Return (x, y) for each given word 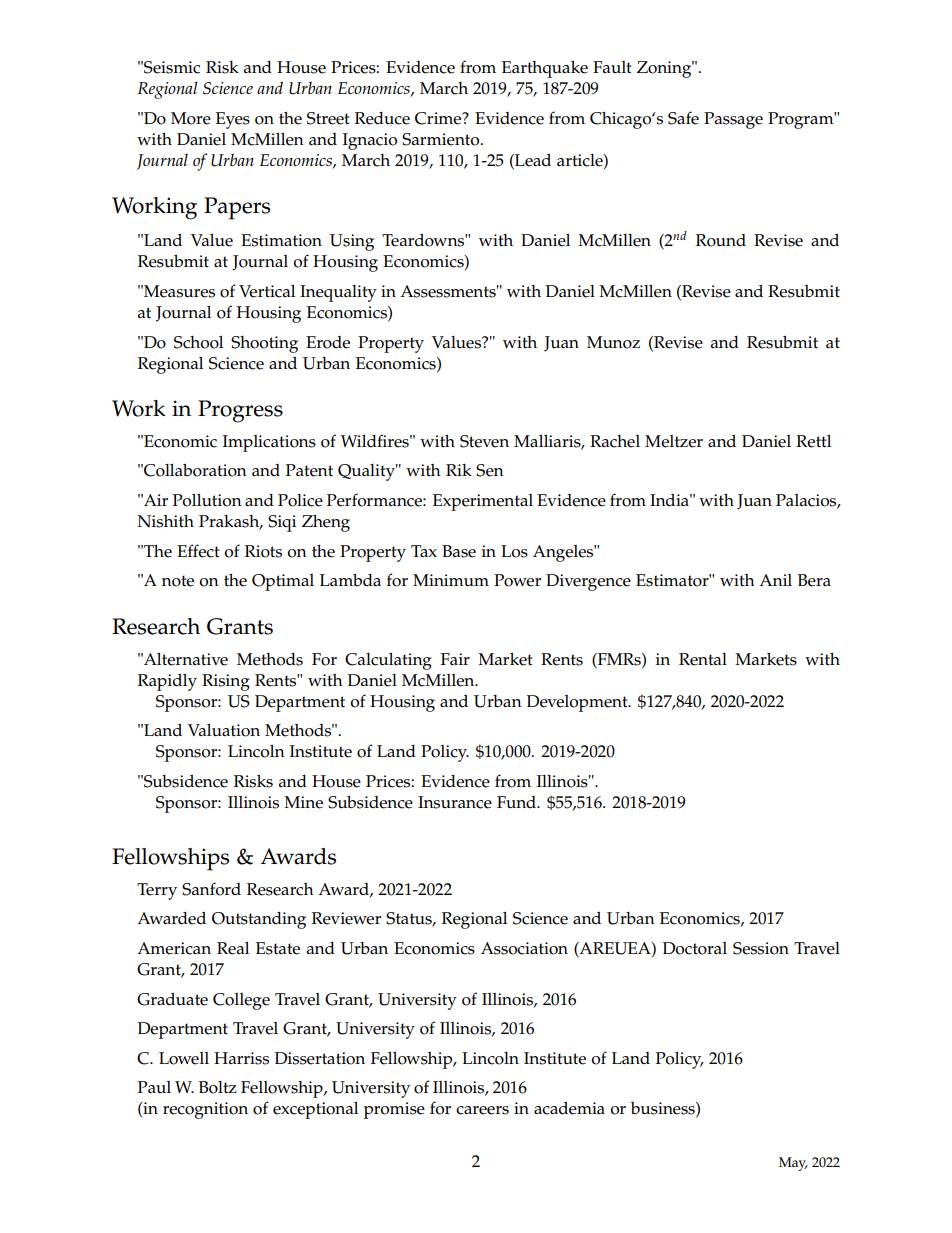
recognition (205, 1110)
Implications (269, 443)
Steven (484, 441)
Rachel (615, 441)
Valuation (224, 730)
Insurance (455, 802)
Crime (439, 118)
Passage (733, 120)
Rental (703, 659)
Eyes (233, 120)
